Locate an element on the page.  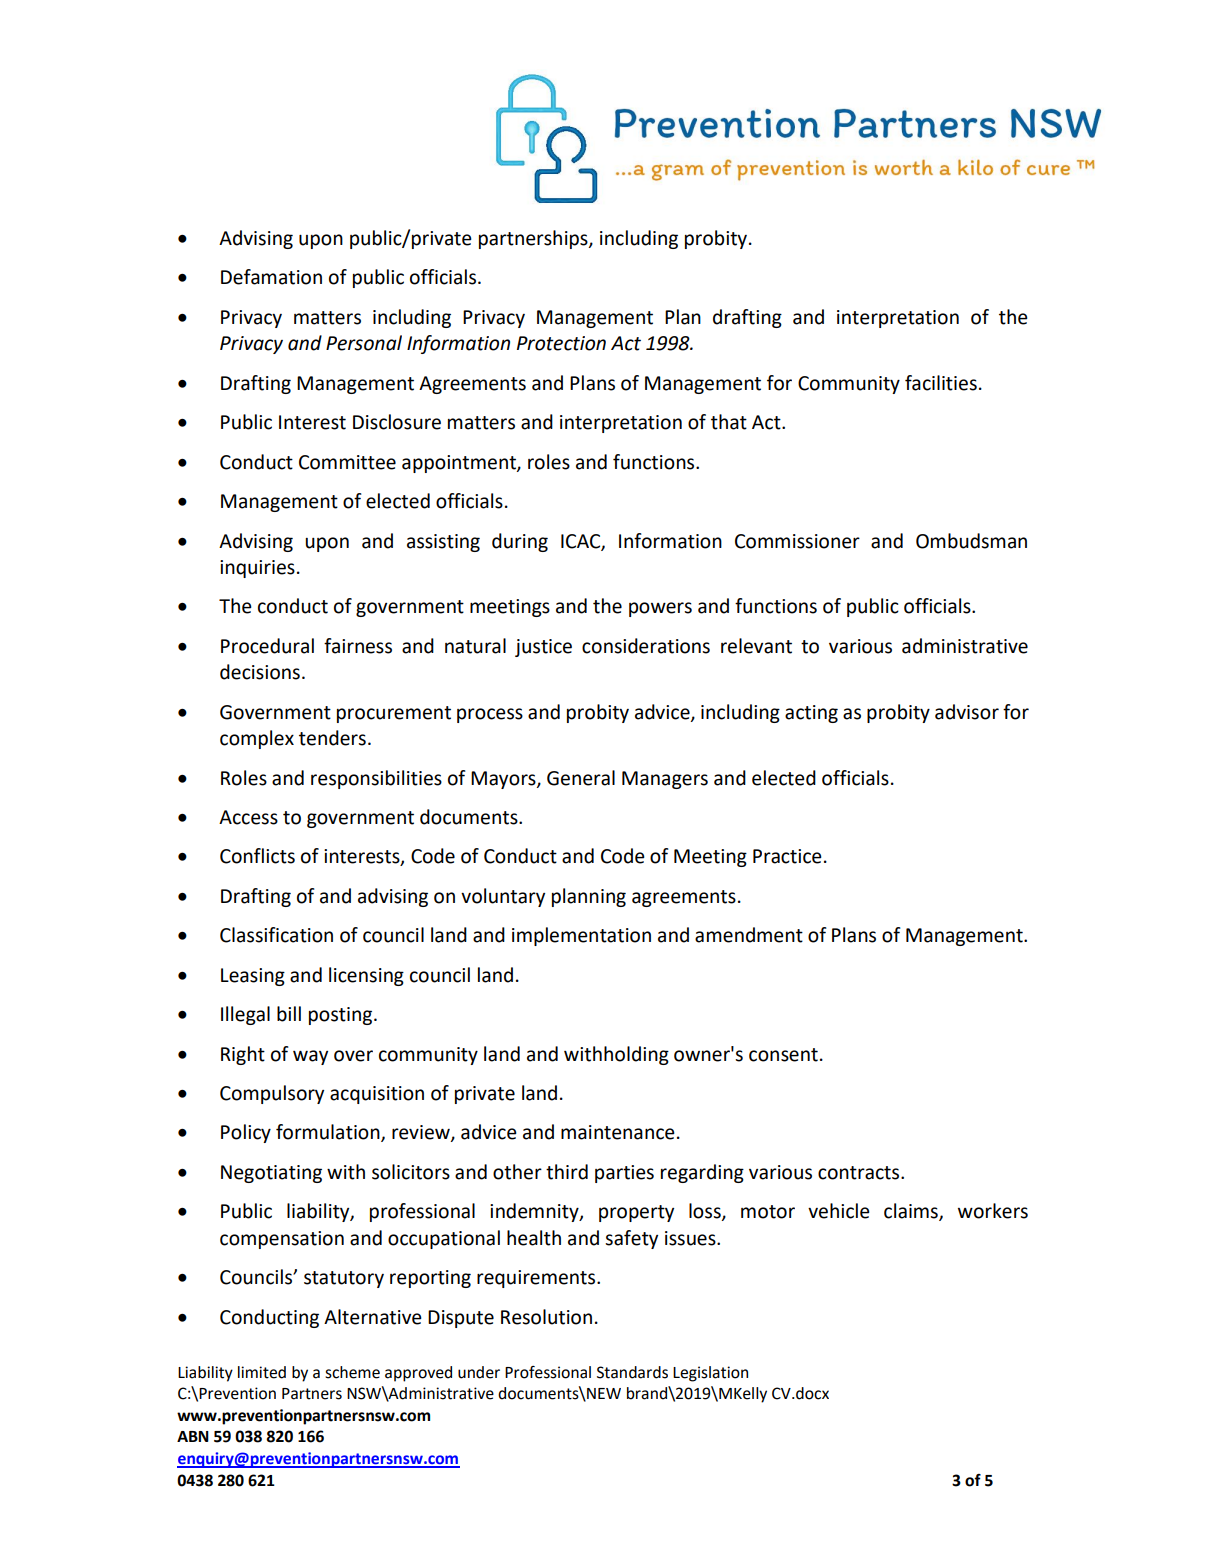
advisor is located at coordinates (967, 712).
